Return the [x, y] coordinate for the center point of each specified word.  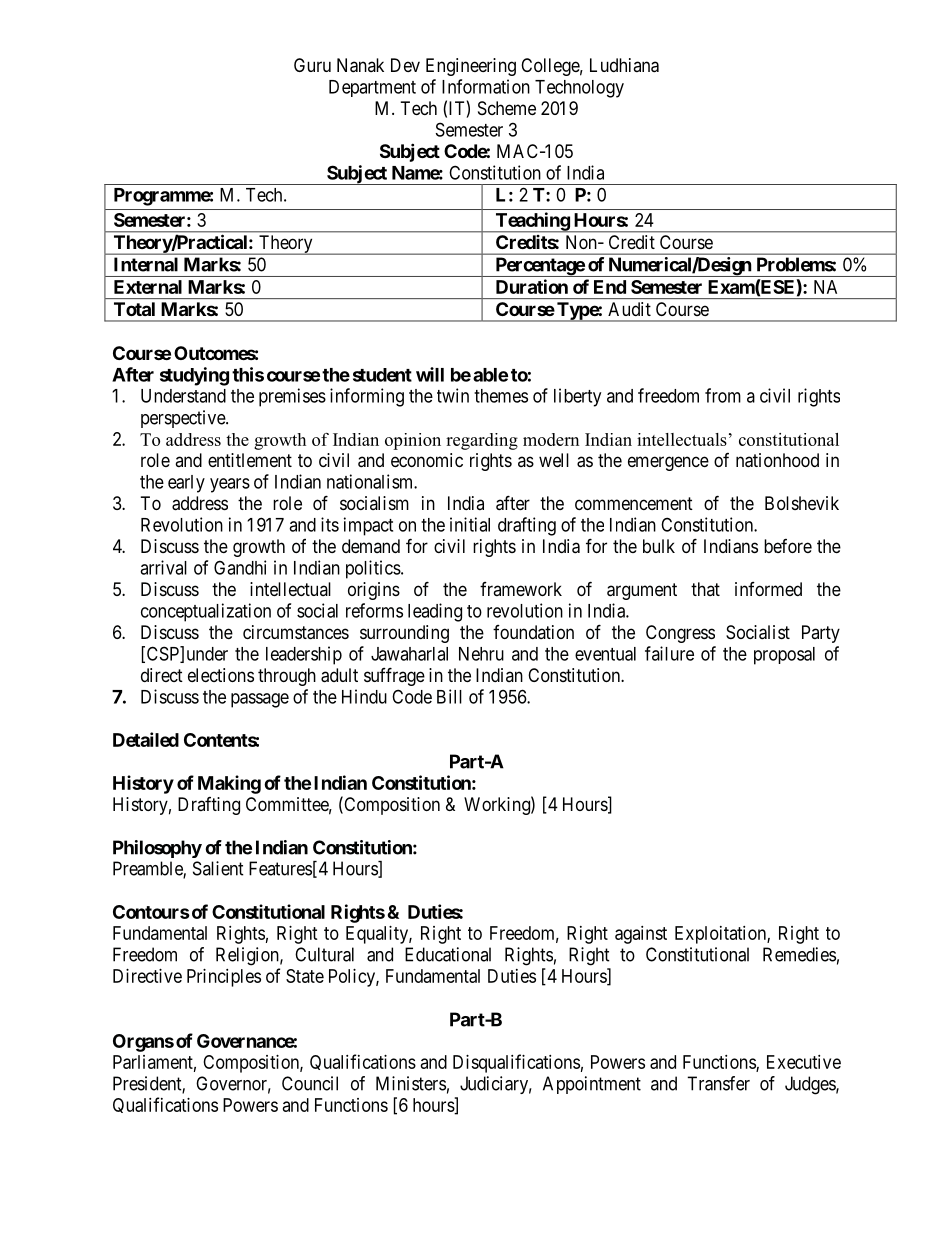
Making [229, 784]
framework [521, 589]
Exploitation [721, 935]
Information [486, 86]
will [430, 374]
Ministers [411, 1083]
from [723, 395]
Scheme [507, 108]
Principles [224, 978]
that [705, 589]
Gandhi [240, 567]
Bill [449, 696]
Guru [312, 65]
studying [194, 376]
